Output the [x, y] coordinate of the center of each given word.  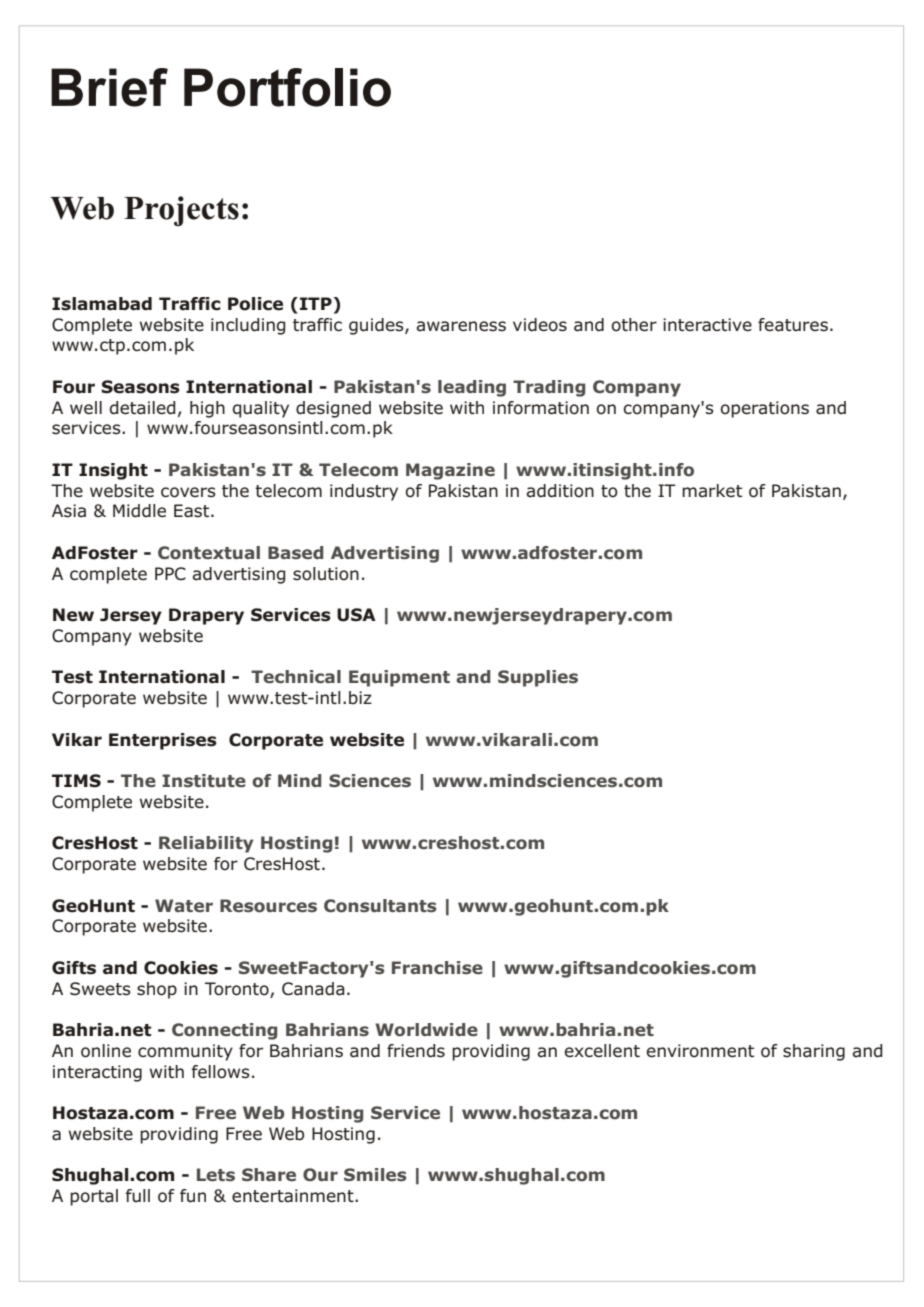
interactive [707, 325]
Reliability [206, 844]
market [712, 491]
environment [700, 1051]
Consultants [380, 906]
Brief [109, 87]
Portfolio [287, 87]
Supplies [538, 678]
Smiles [375, 1174]
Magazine [450, 471]
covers [188, 492]
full [137, 1195]
